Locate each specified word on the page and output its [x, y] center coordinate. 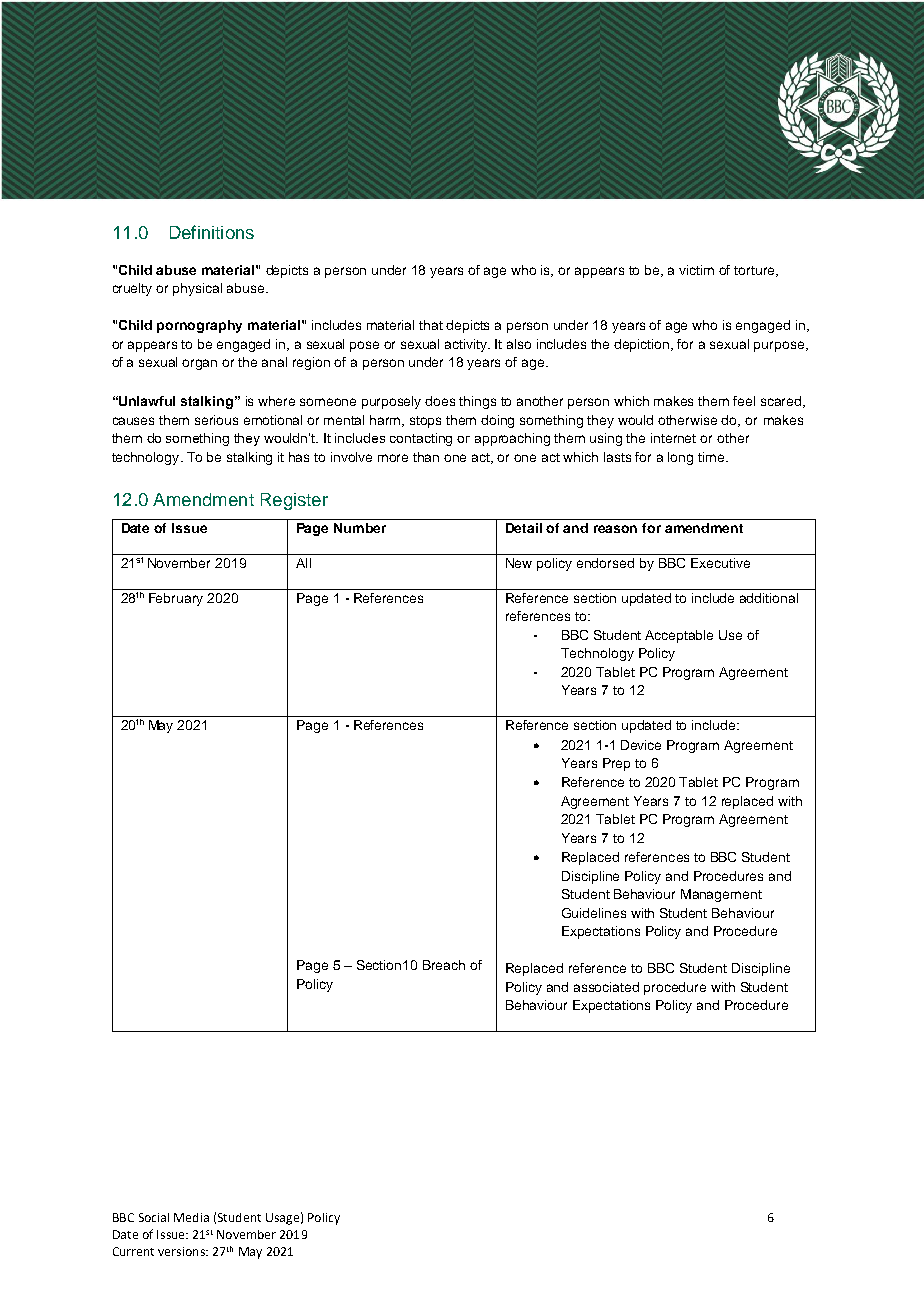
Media [191, 1217]
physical [197, 289]
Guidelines [594, 913]
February [176, 599]
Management [721, 895]
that [431, 325]
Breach [444, 965]
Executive [720, 563]
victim [696, 270]
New [519, 563]
